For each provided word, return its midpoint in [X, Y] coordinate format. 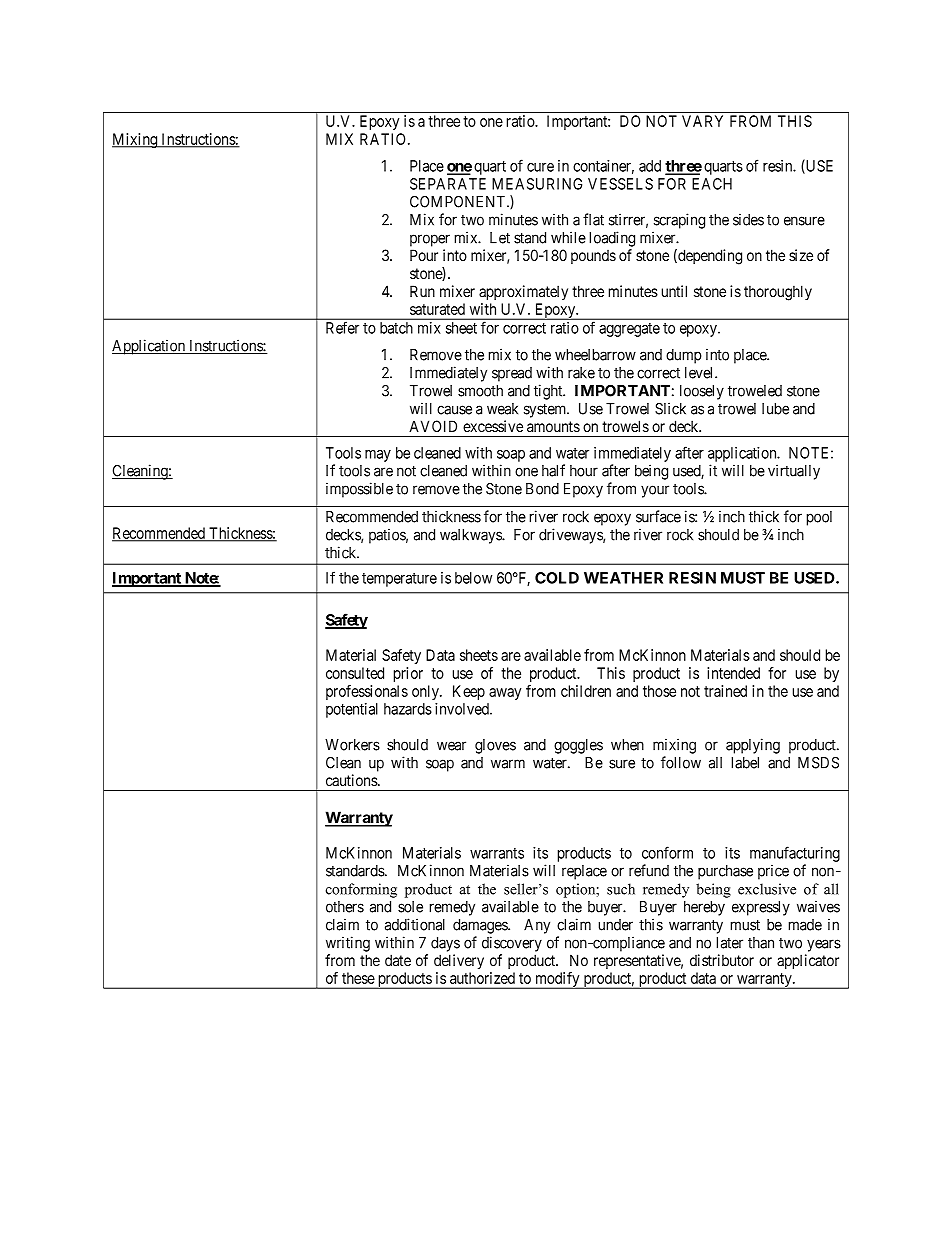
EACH [712, 184]
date [398, 960]
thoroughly [778, 293]
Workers [352, 745]
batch [396, 328]
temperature [399, 580]
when [627, 745]
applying [753, 746]
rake [581, 373]
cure [540, 167]
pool [819, 518]
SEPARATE [448, 184]
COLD [557, 578]
